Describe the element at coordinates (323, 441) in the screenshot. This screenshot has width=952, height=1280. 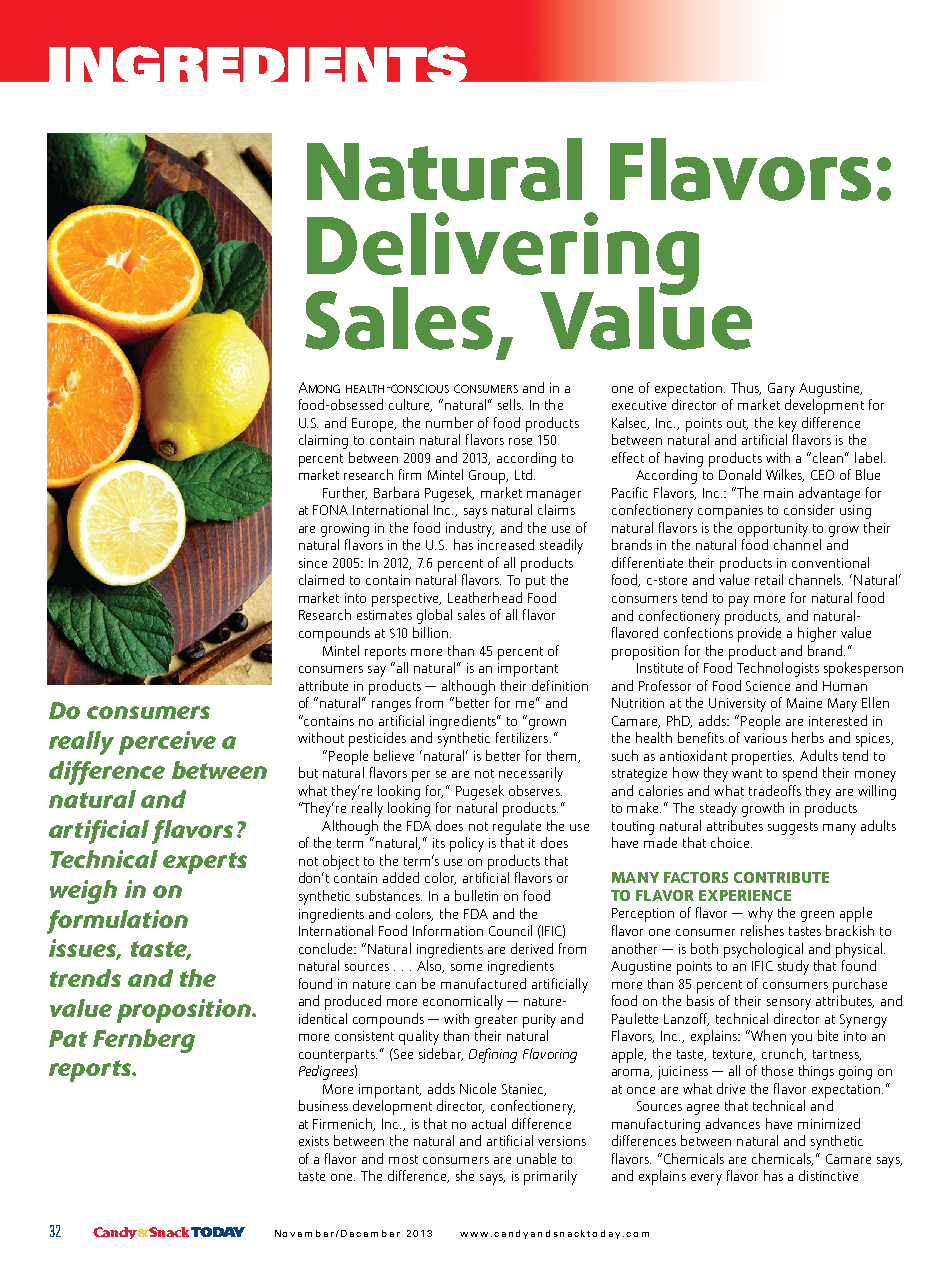
I see `claiming` at that location.
